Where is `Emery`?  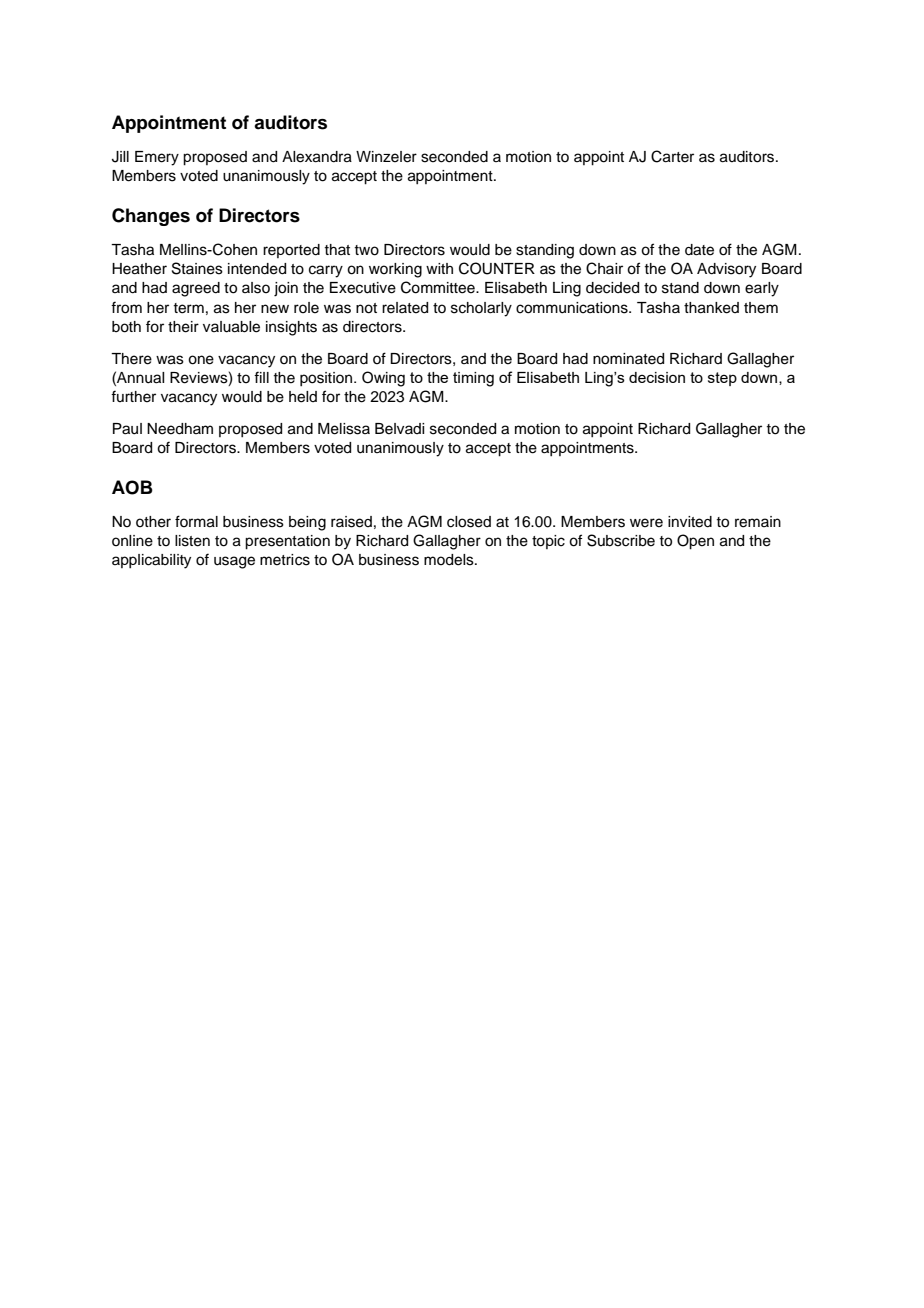
Emery is located at coordinates (157, 158).
